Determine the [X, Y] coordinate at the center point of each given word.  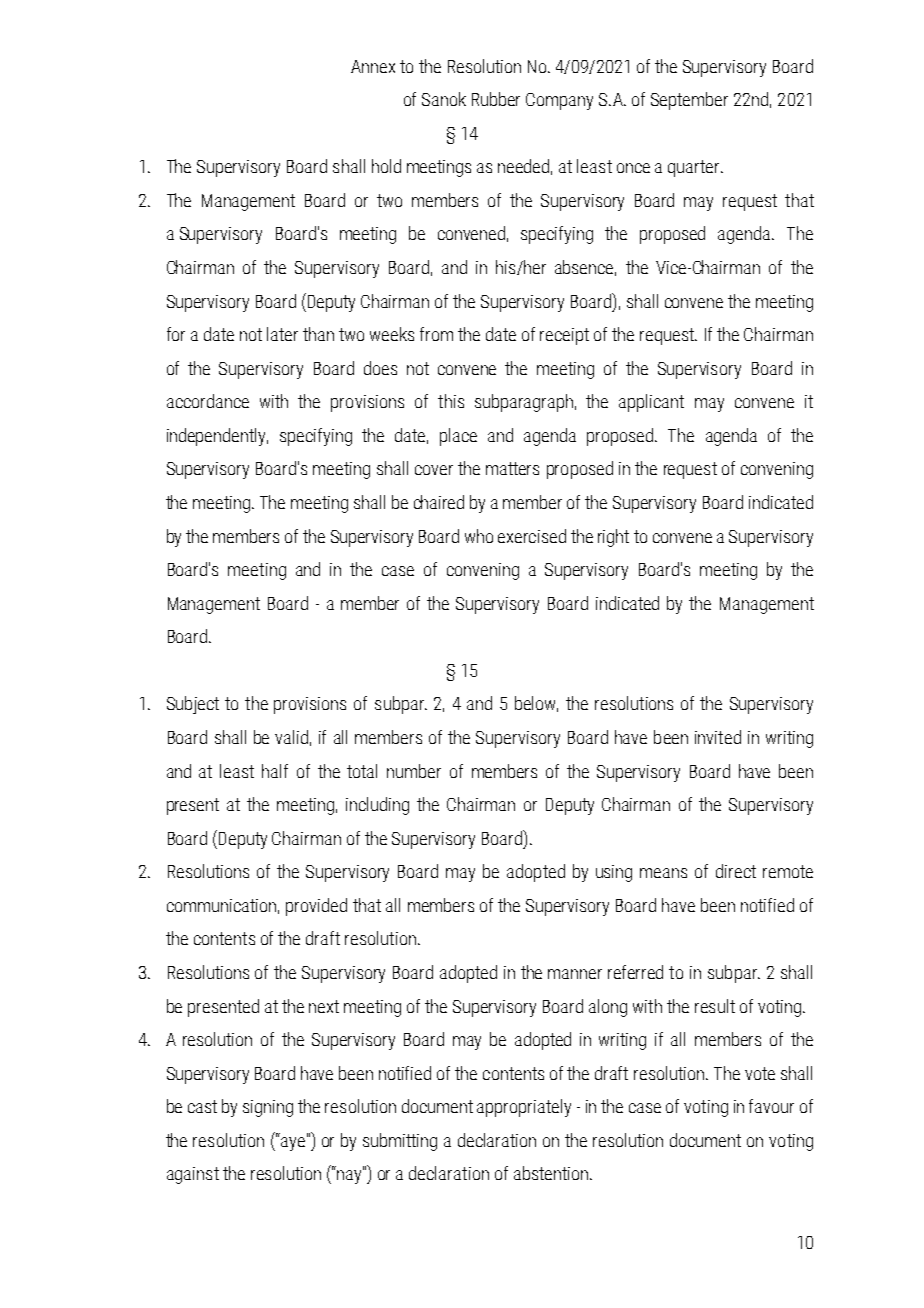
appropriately [524, 1108]
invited [718, 737]
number [414, 771]
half [275, 771]
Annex [373, 66]
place [458, 437]
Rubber [496, 99]
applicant [651, 403]
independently [217, 437]
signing [268, 1108]
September [689, 101]
